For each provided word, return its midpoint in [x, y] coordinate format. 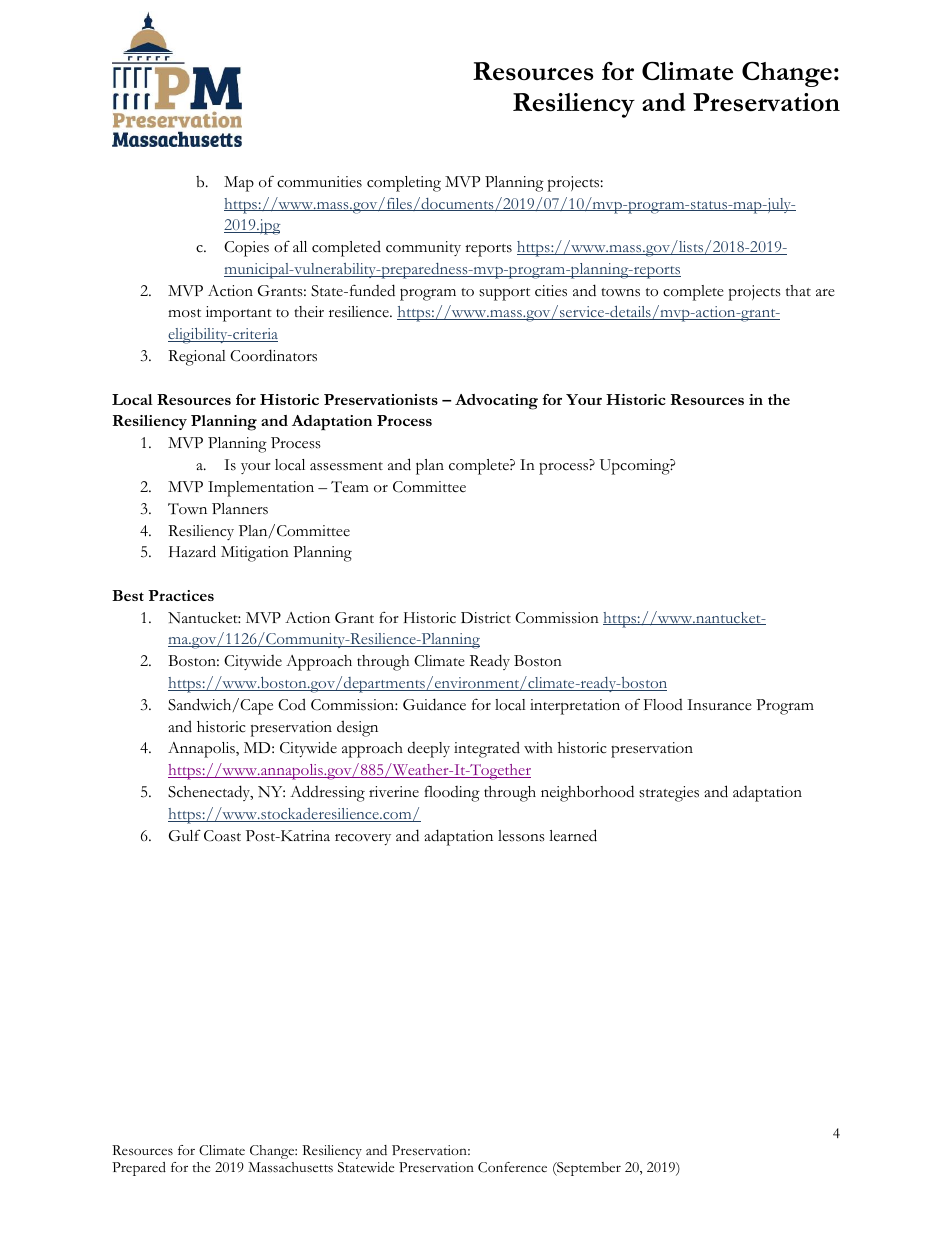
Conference [512, 1167]
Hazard [192, 551]
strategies [669, 794]
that [798, 290]
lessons [521, 836]
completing [404, 184]
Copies [246, 249]
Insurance [719, 705]
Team [350, 487]
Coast [222, 836]
